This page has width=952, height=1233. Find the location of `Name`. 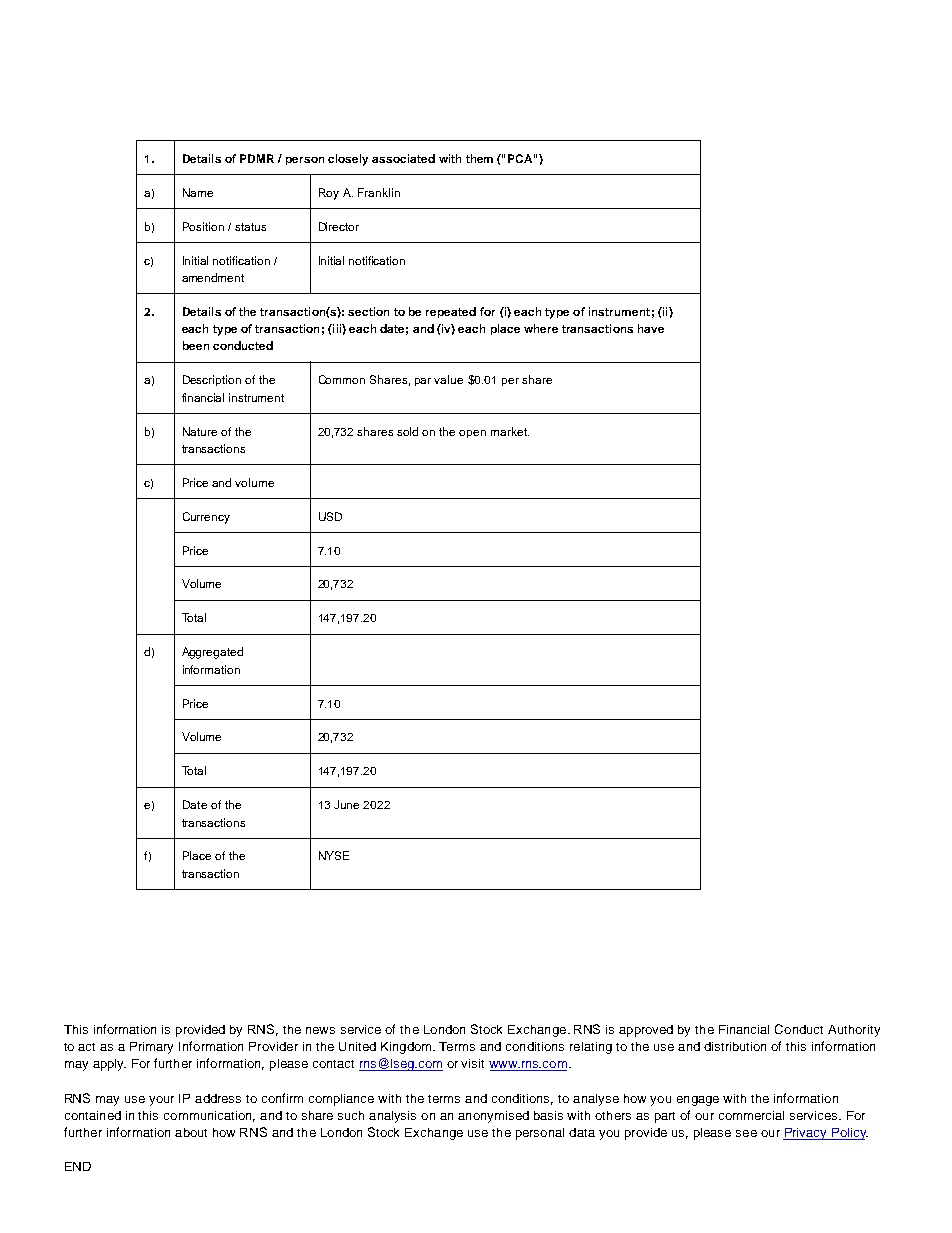

Name is located at coordinates (198, 192).
